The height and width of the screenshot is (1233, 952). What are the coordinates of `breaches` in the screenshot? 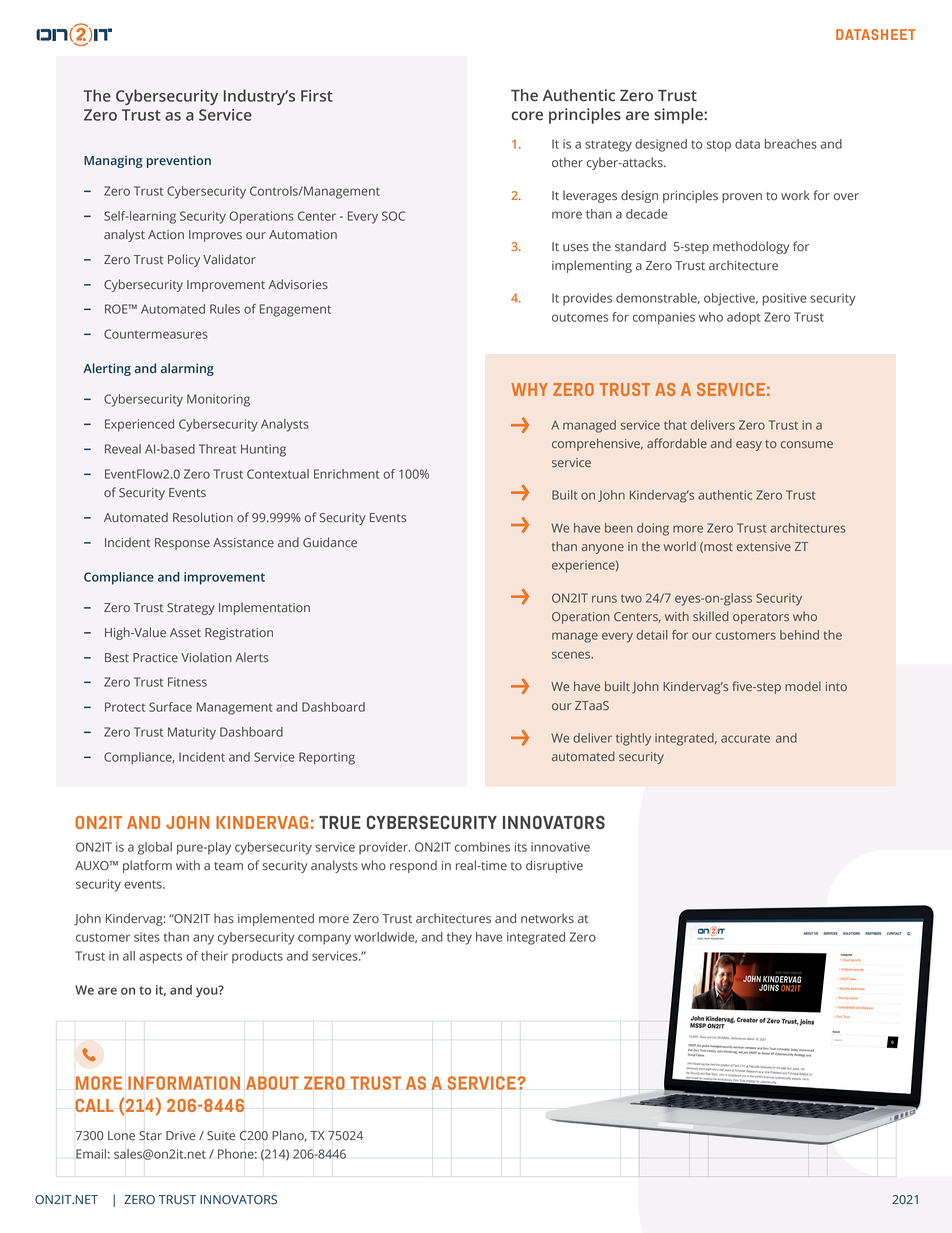 It's located at (791, 144).
